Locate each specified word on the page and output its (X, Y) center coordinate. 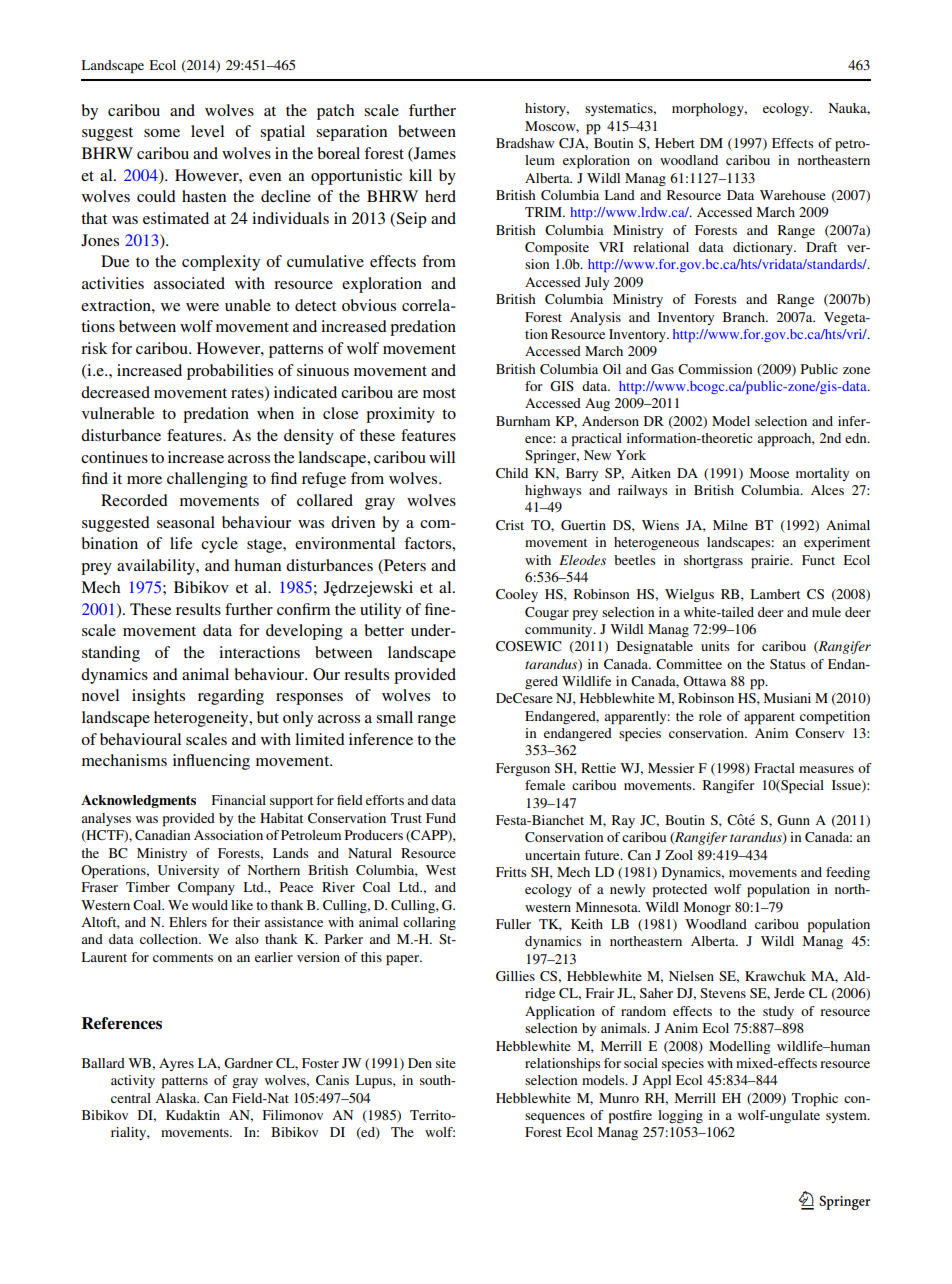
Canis (332, 1080)
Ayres (176, 1064)
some (162, 133)
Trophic (815, 1100)
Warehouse (793, 195)
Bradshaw (525, 143)
